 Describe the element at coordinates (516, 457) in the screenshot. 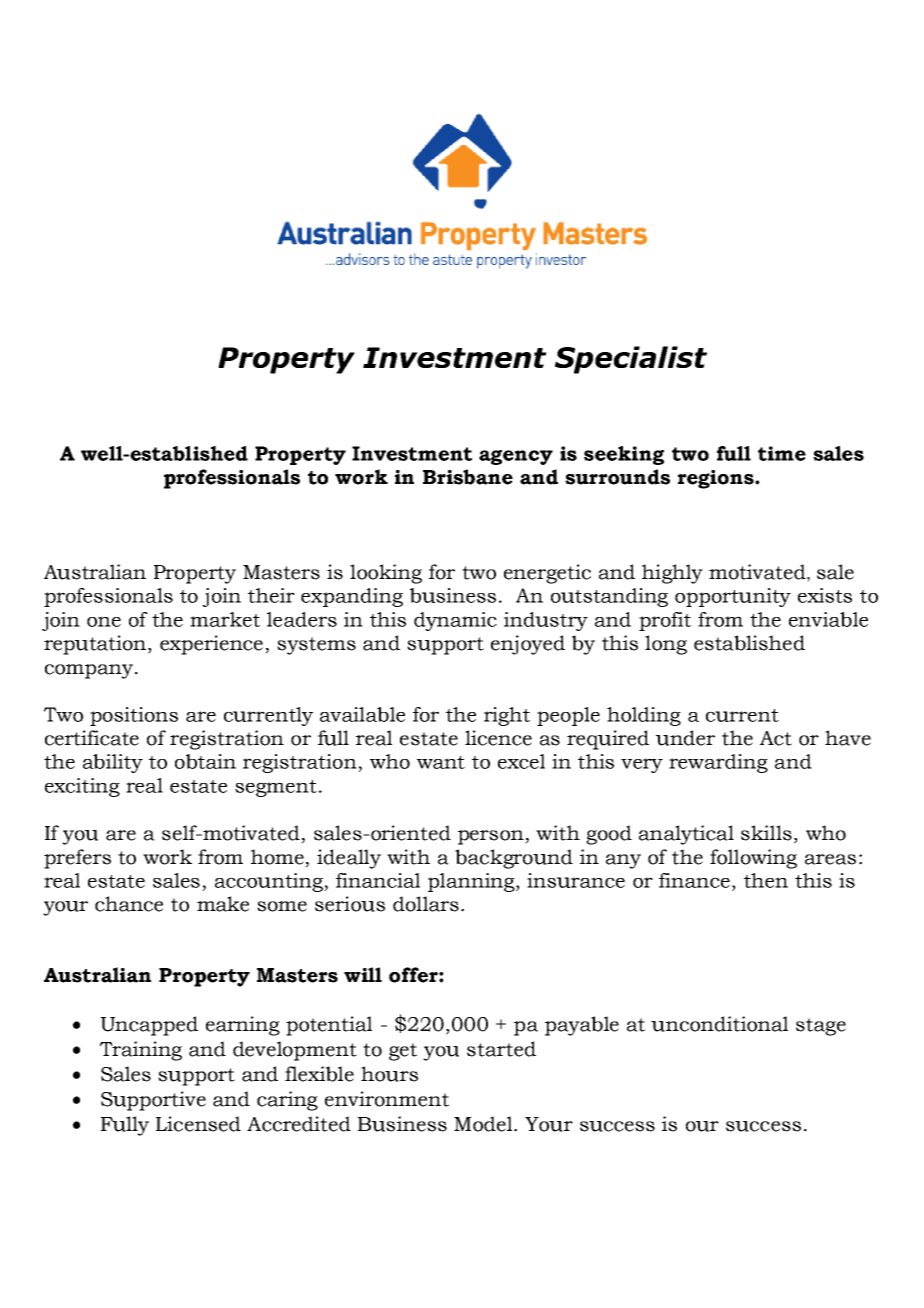

I see `agency` at that location.
